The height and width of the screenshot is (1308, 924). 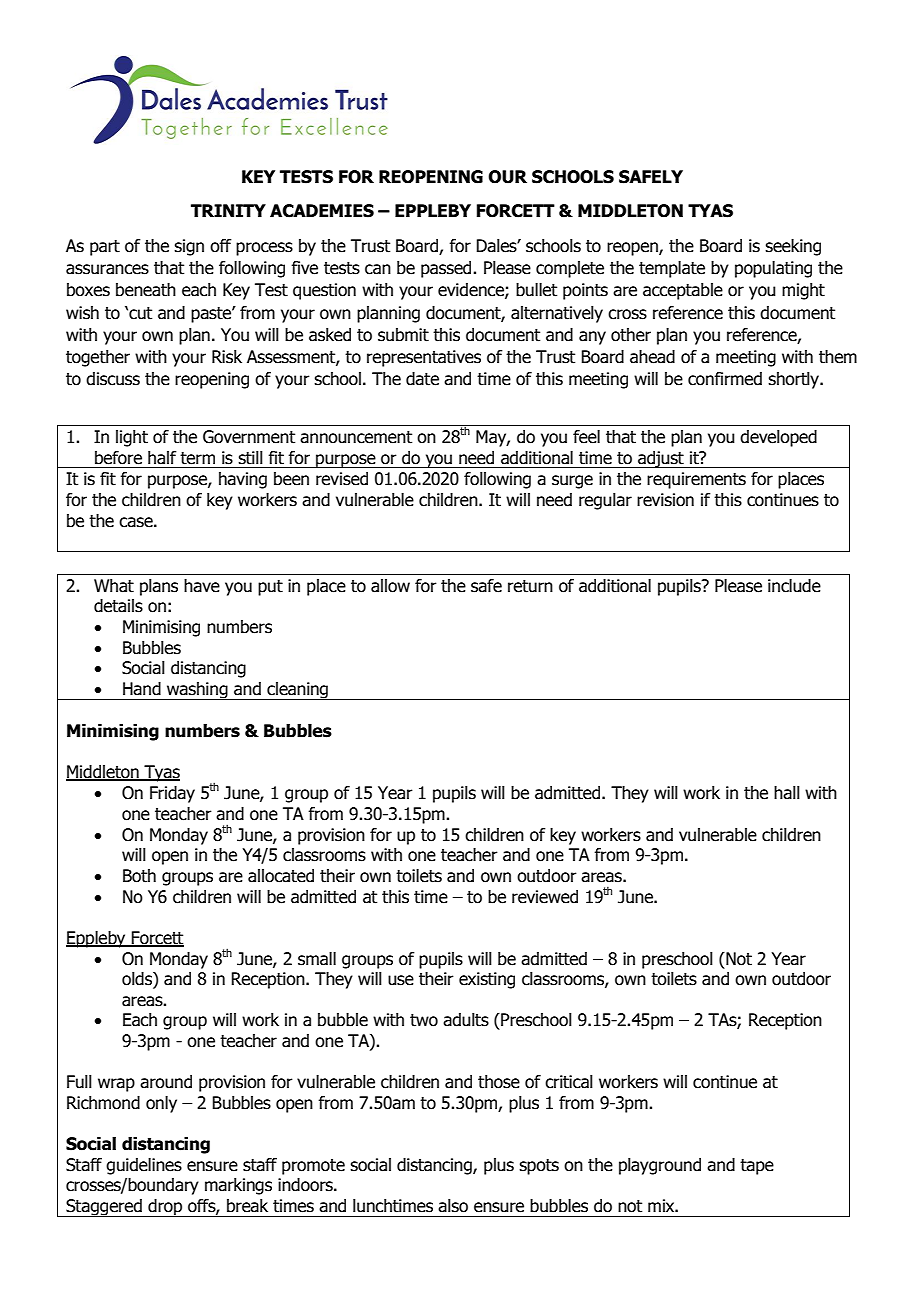 I want to click on passed, so click(x=447, y=269).
